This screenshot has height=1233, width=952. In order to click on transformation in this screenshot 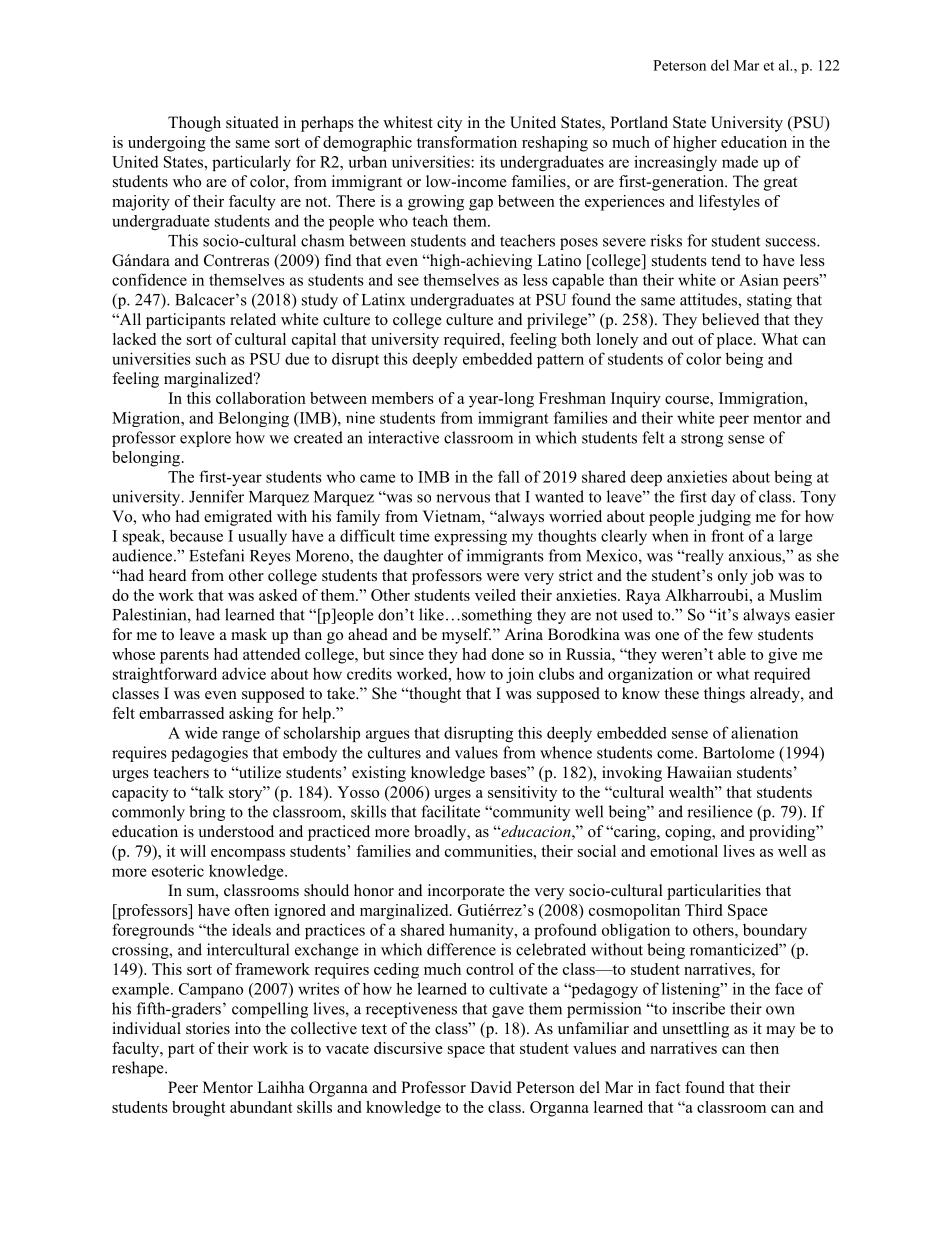, I will do `click(467, 142)`.
